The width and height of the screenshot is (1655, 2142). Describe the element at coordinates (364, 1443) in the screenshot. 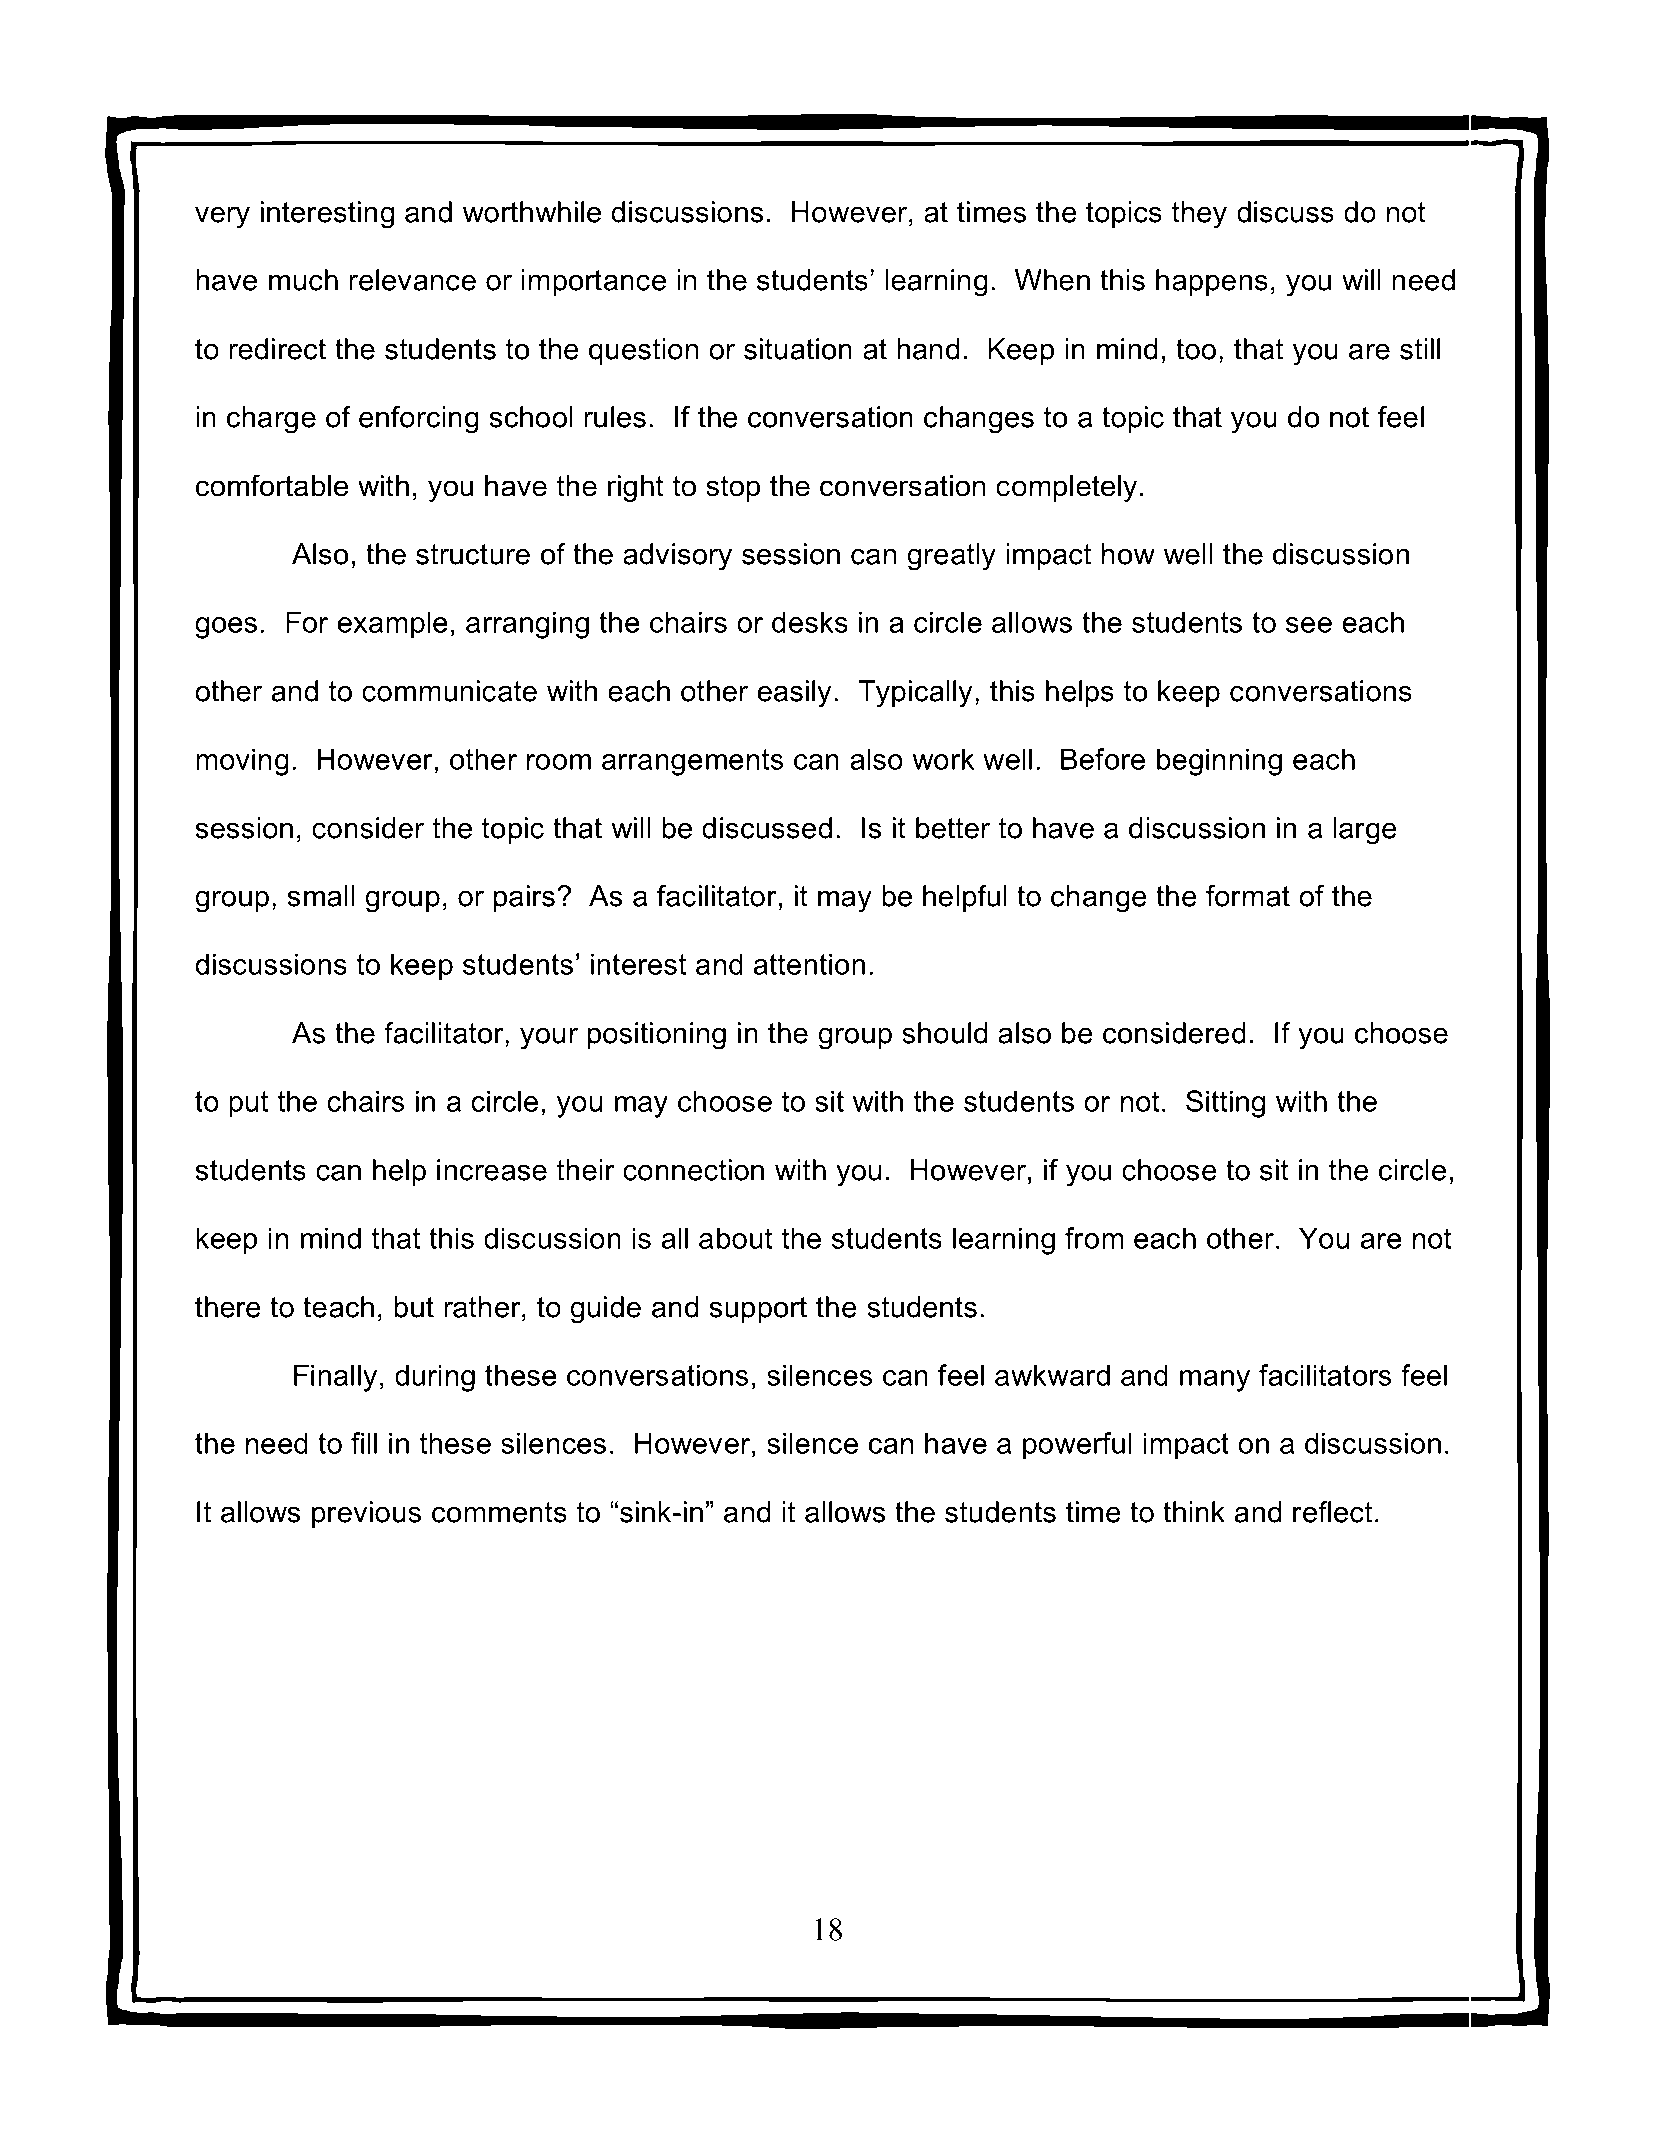

I see `fill` at that location.
